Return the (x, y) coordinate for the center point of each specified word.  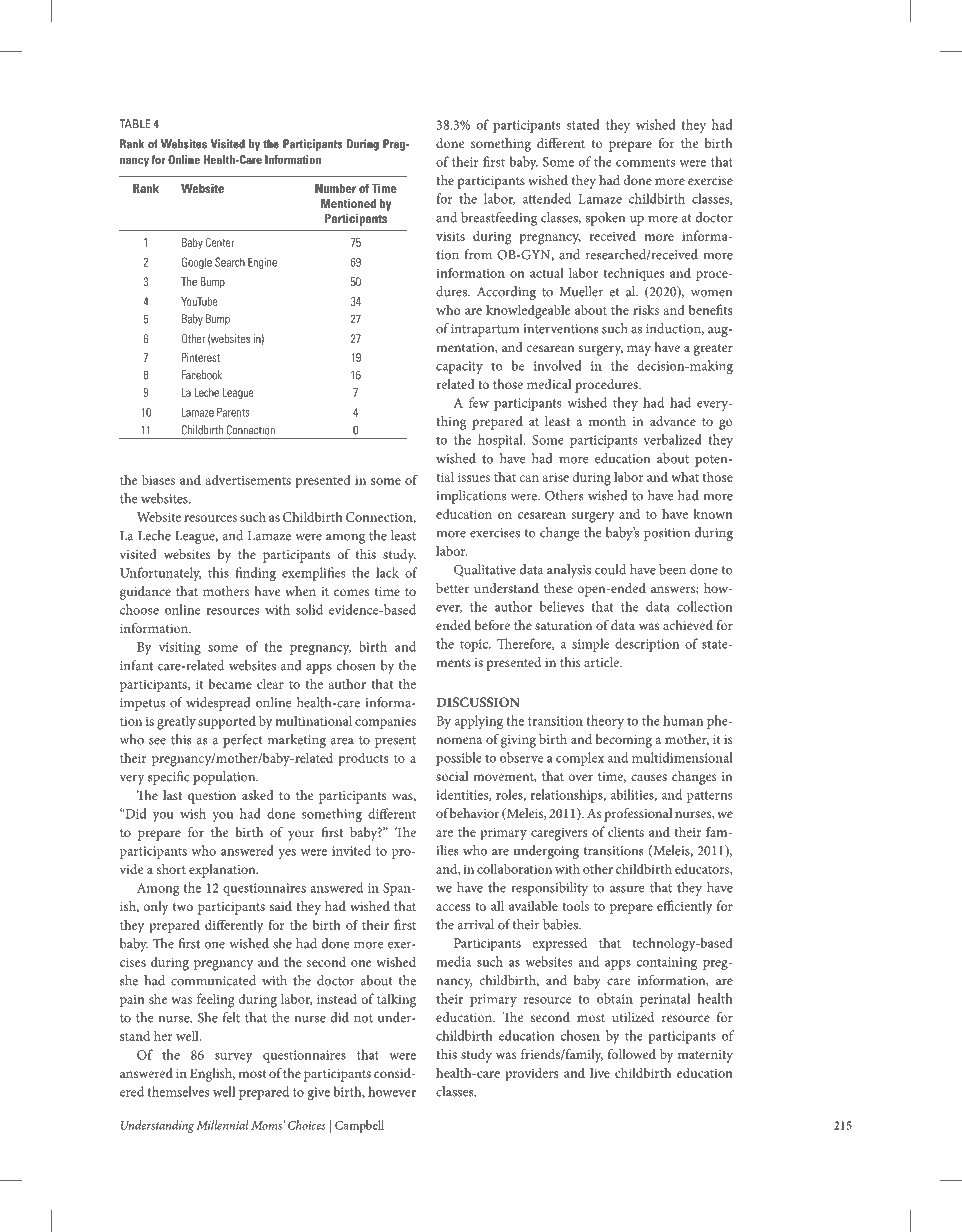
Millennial (222, 1125)
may (639, 350)
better (452, 588)
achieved (688, 625)
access (453, 907)
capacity (459, 367)
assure (627, 889)
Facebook (202, 375)
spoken (605, 219)
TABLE (135, 124)
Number (335, 188)
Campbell (359, 1126)
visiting (180, 648)
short (171, 869)
